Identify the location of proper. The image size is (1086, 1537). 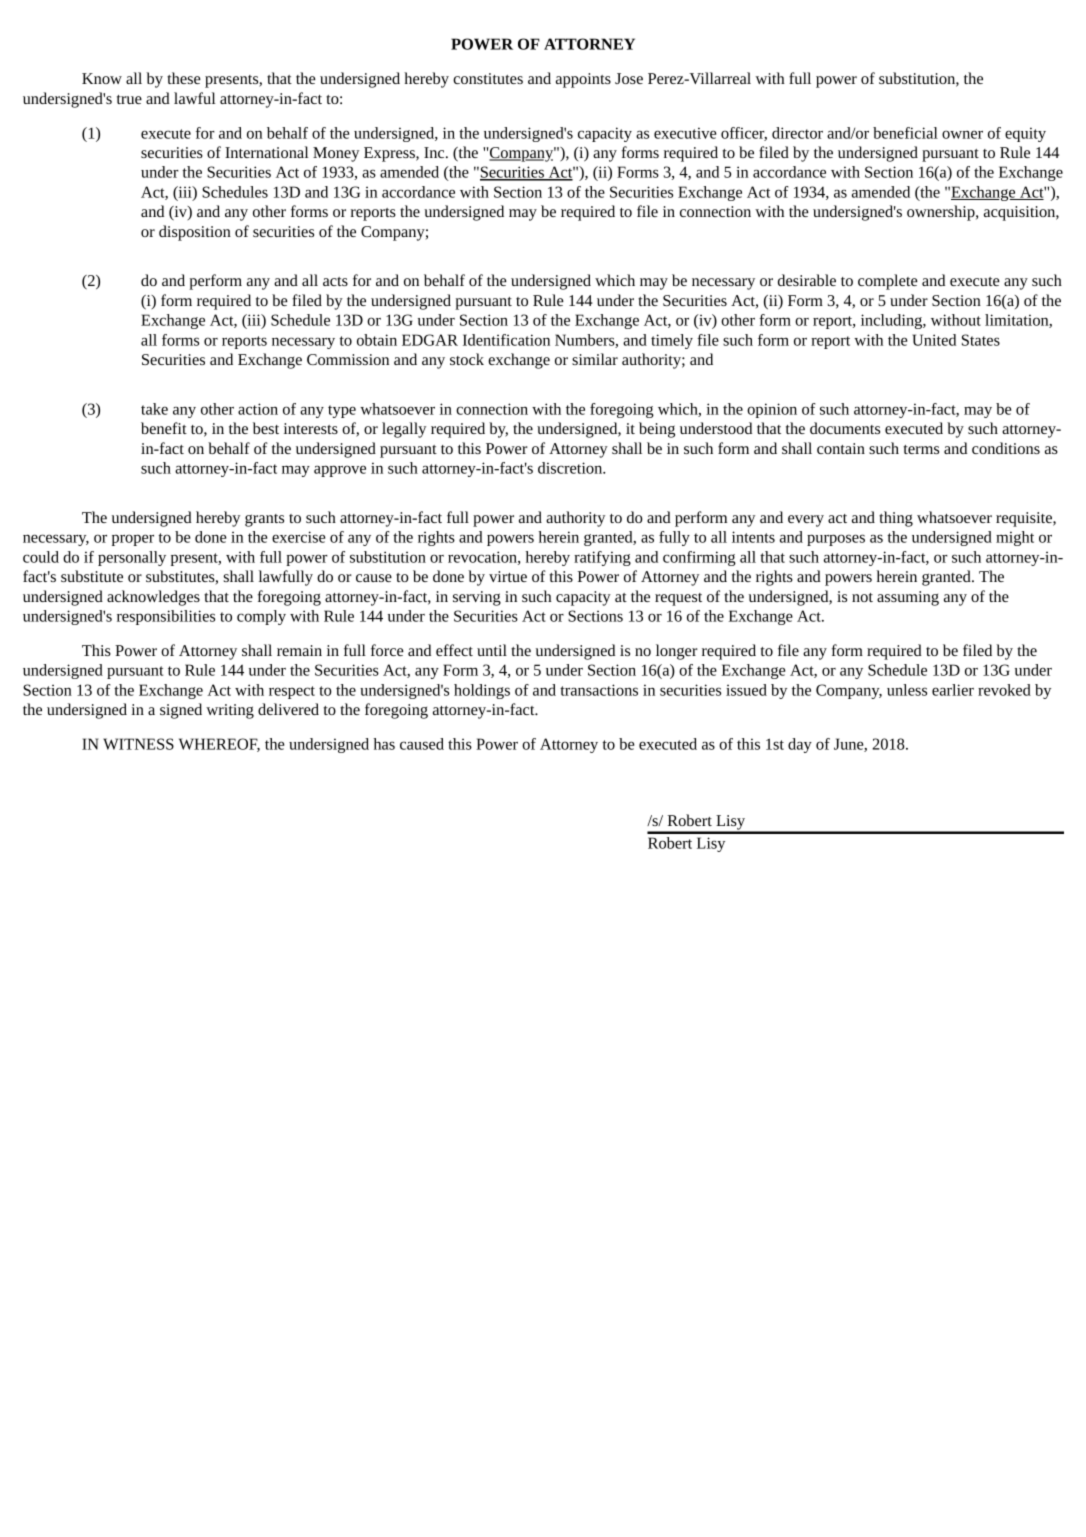
(133, 540).
